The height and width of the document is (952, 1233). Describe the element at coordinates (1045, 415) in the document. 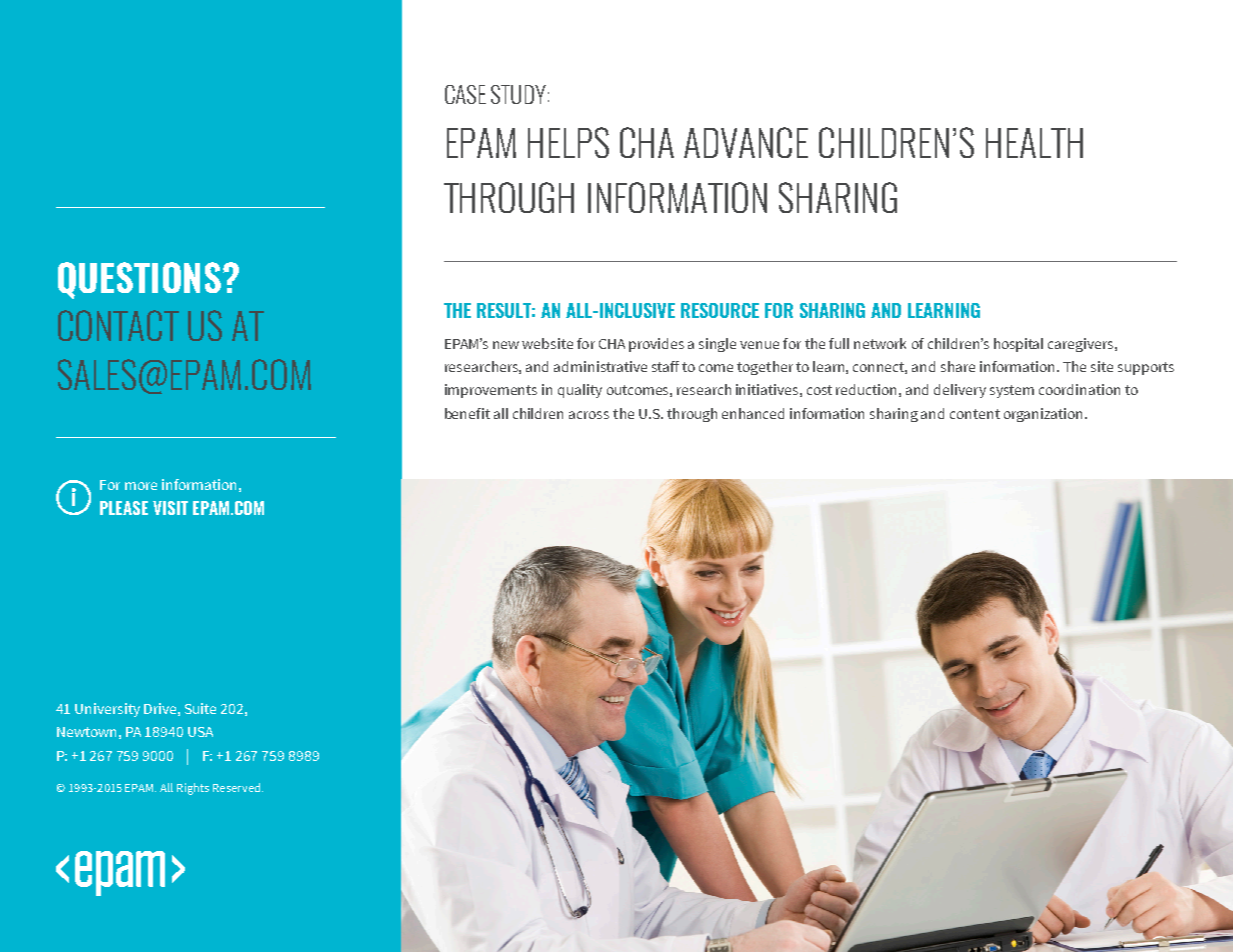

I see `organization` at that location.
